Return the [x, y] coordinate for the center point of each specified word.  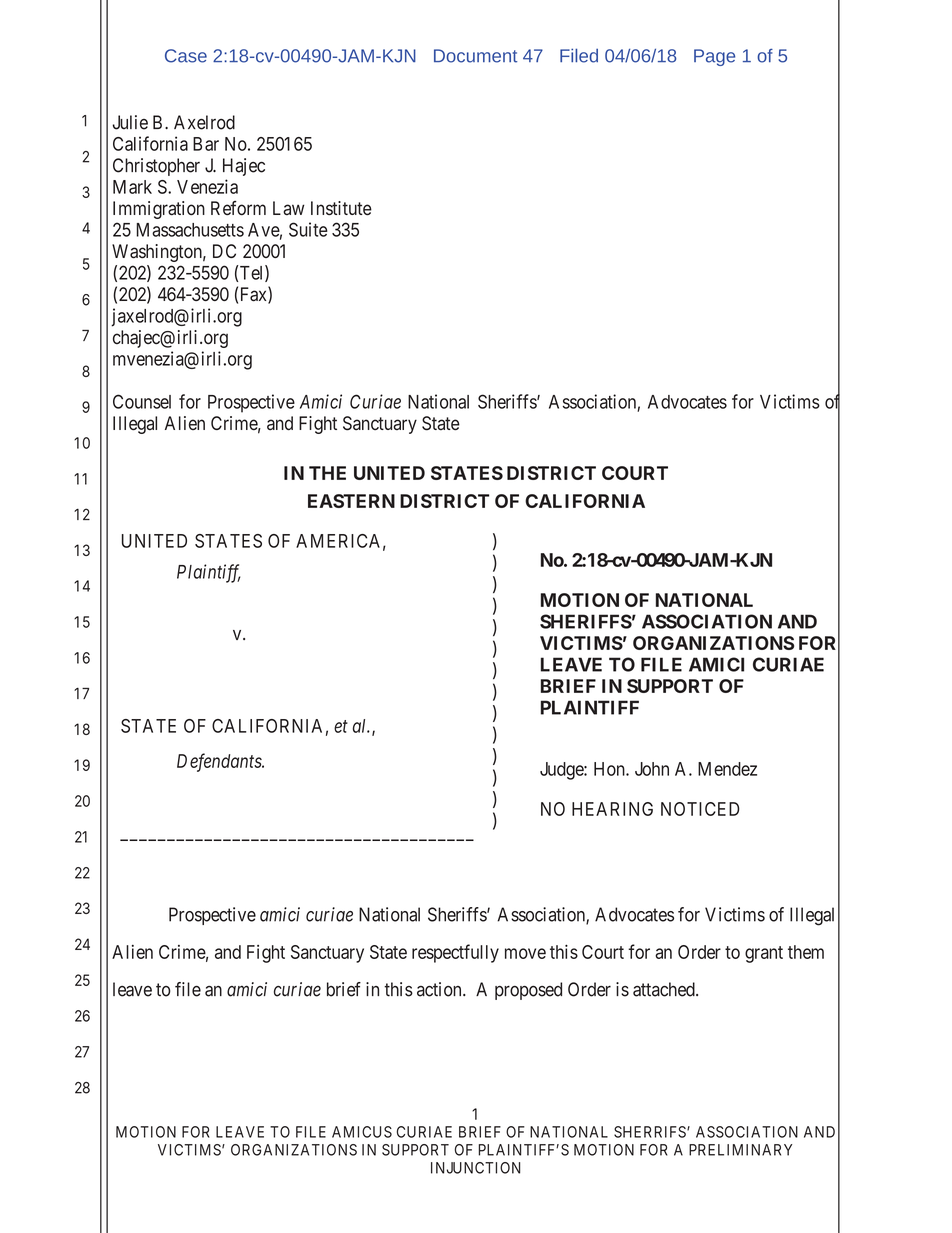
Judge [562, 771]
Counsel [142, 401]
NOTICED [700, 809]
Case [186, 56]
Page [714, 57]
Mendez [727, 769]
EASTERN [351, 501]
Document [475, 56]
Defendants [220, 762]
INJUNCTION [475, 1168]
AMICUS [362, 1132]
